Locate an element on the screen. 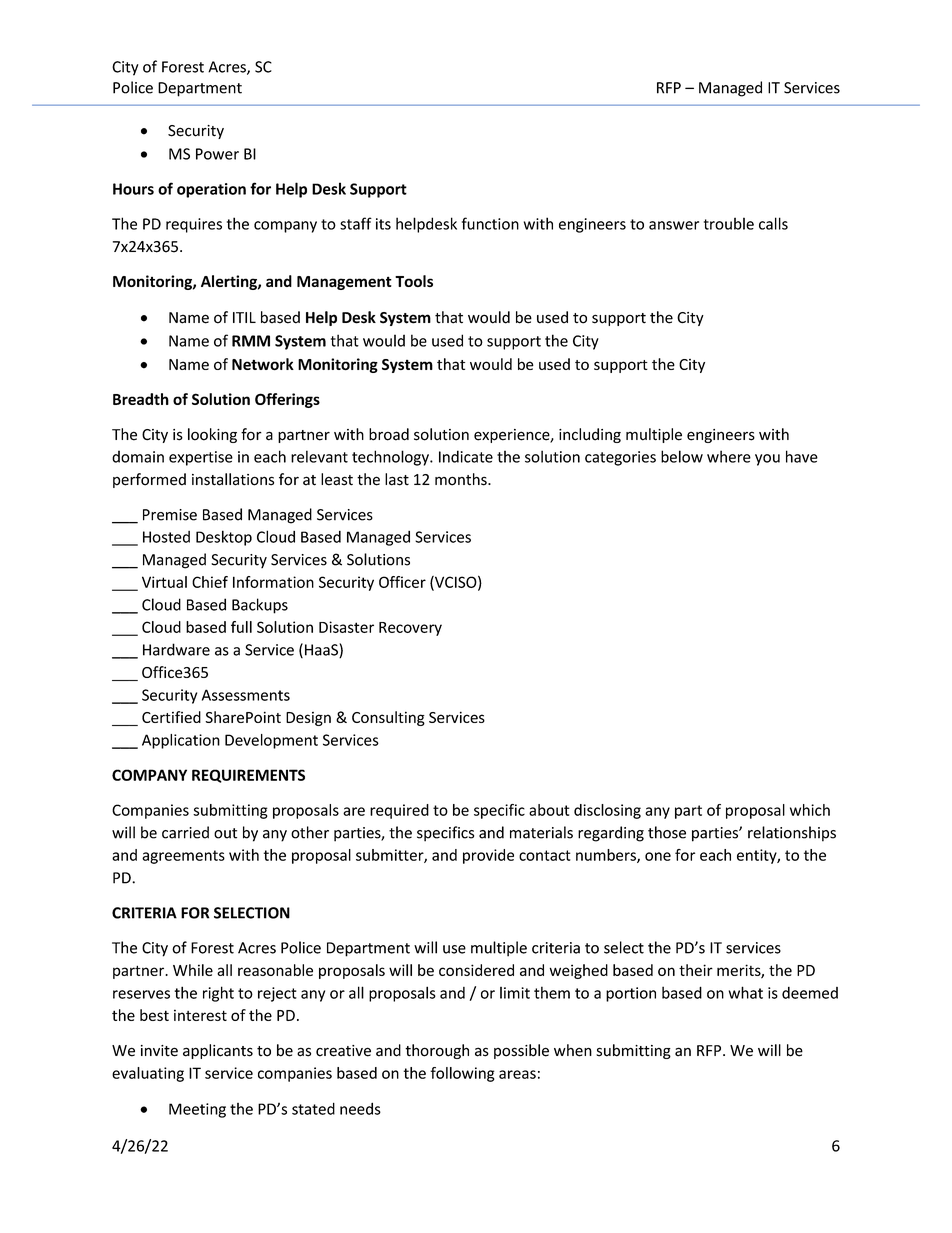  following is located at coordinates (462, 1074).
